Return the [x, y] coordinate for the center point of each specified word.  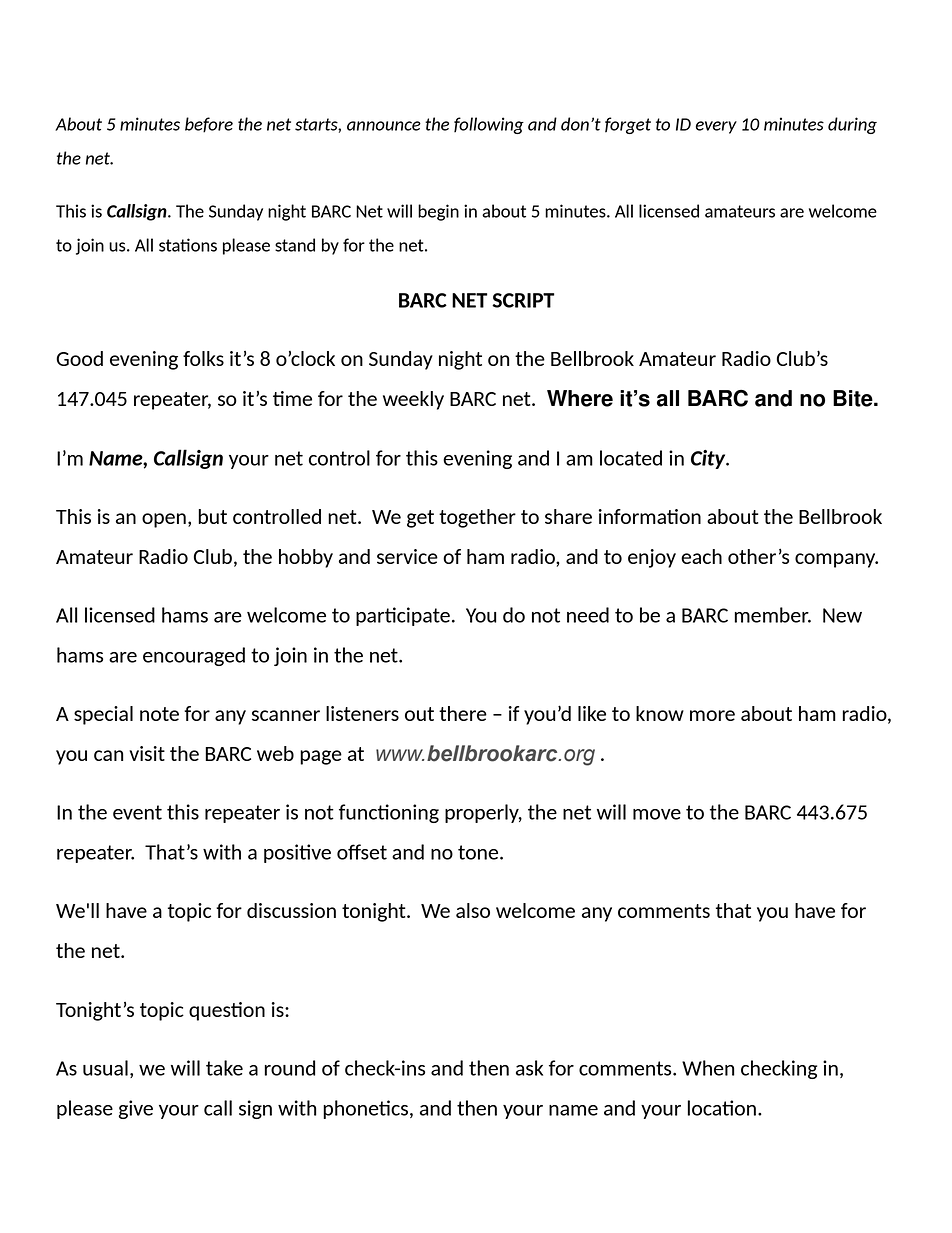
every [716, 127]
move [657, 814]
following [489, 125]
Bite [854, 398]
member [773, 615]
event [137, 812]
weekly [413, 400]
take [224, 1068]
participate [403, 616]
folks [203, 358]
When [708, 1068]
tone [479, 852]
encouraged [194, 656]
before [209, 125]
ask [529, 1068]
